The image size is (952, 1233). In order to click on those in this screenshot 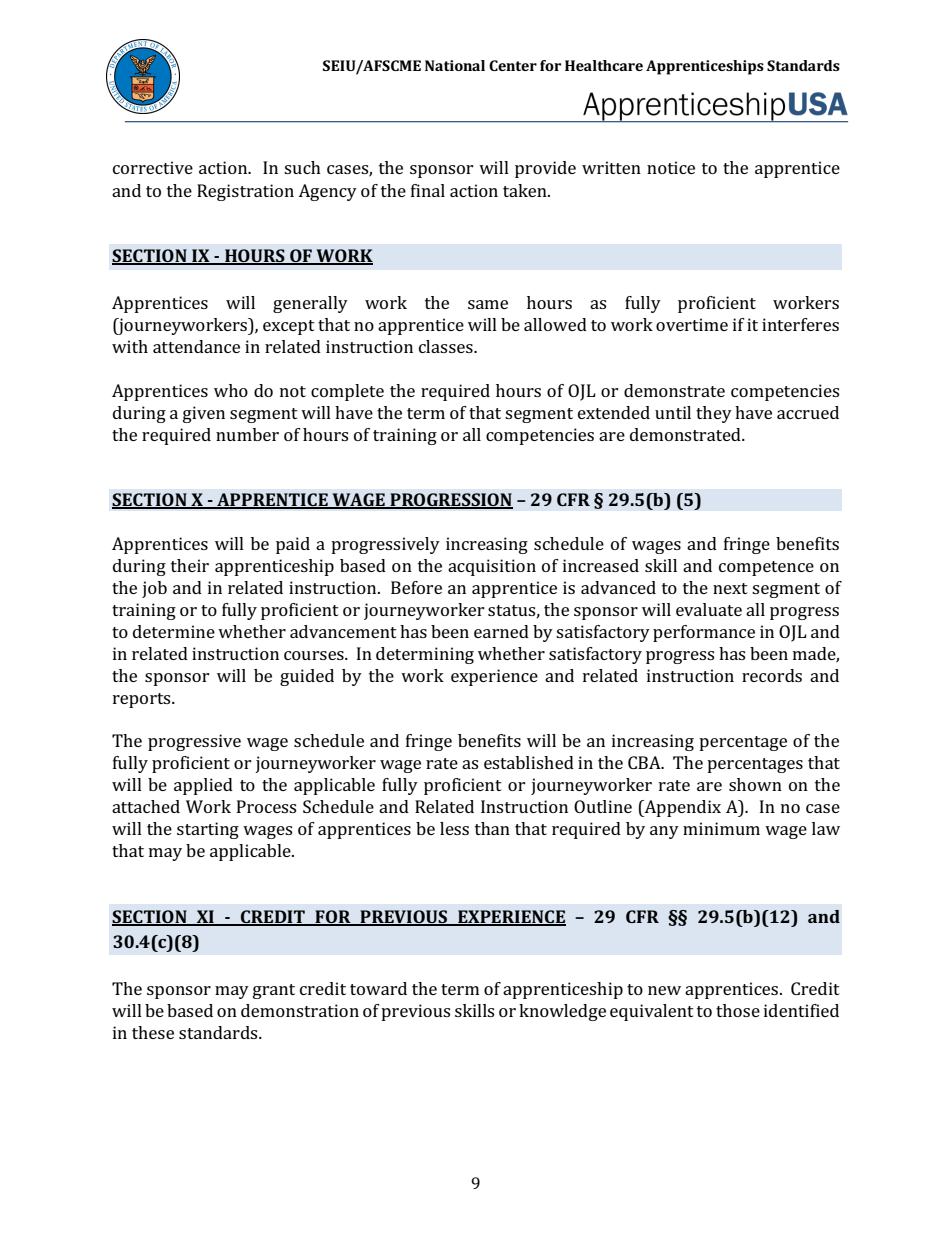, I will do `click(738, 1010)`.
